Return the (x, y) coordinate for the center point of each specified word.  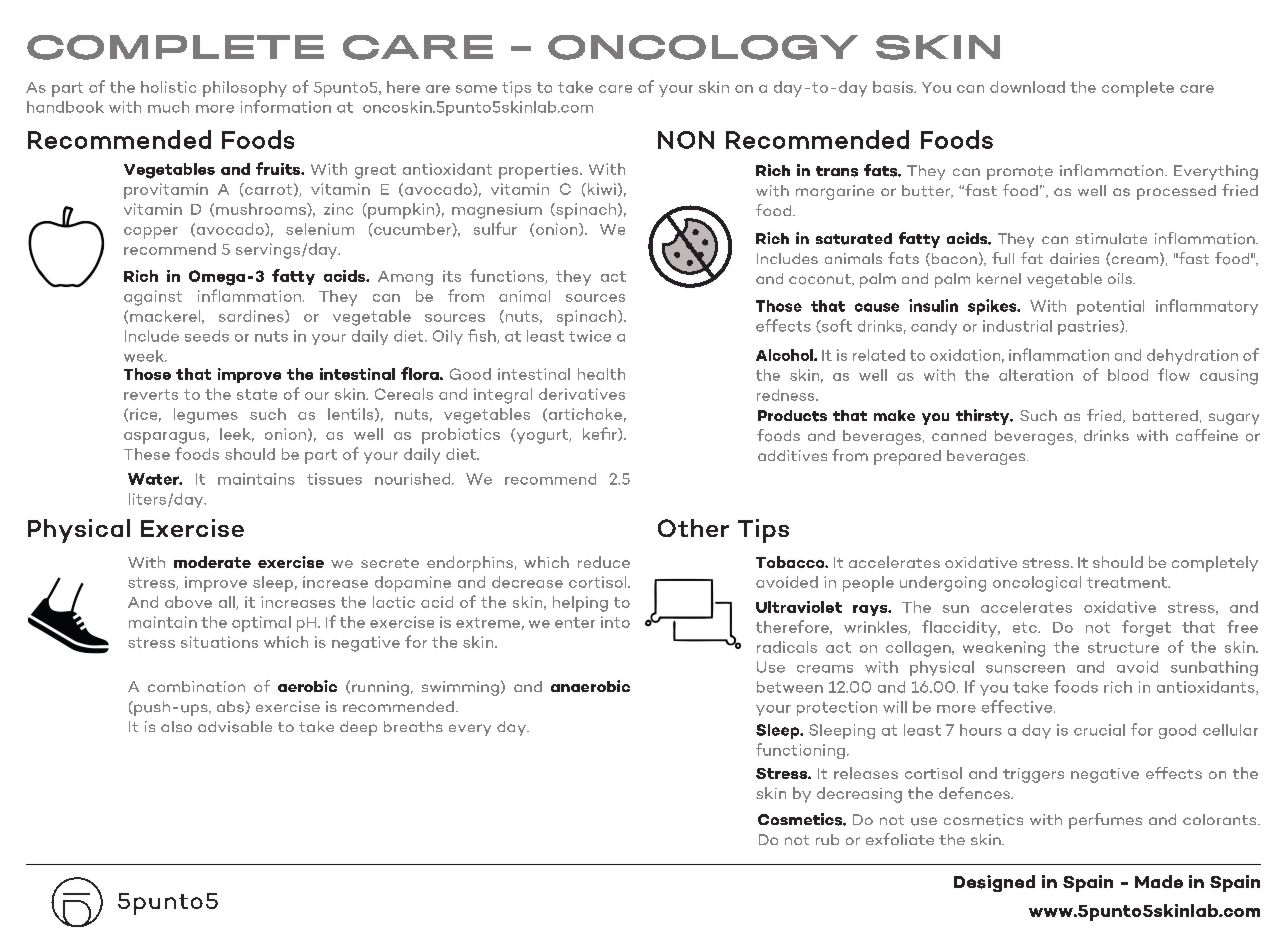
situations (219, 642)
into (615, 622)
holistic (168, 87)
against (153, 298)
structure (1123, 647)
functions (508, 276)
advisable (235, 727)
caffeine (1207, 435)
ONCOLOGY (703, 47)
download (1027, 87)
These (147, 454)
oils (1121, 278)
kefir (601, 434)
